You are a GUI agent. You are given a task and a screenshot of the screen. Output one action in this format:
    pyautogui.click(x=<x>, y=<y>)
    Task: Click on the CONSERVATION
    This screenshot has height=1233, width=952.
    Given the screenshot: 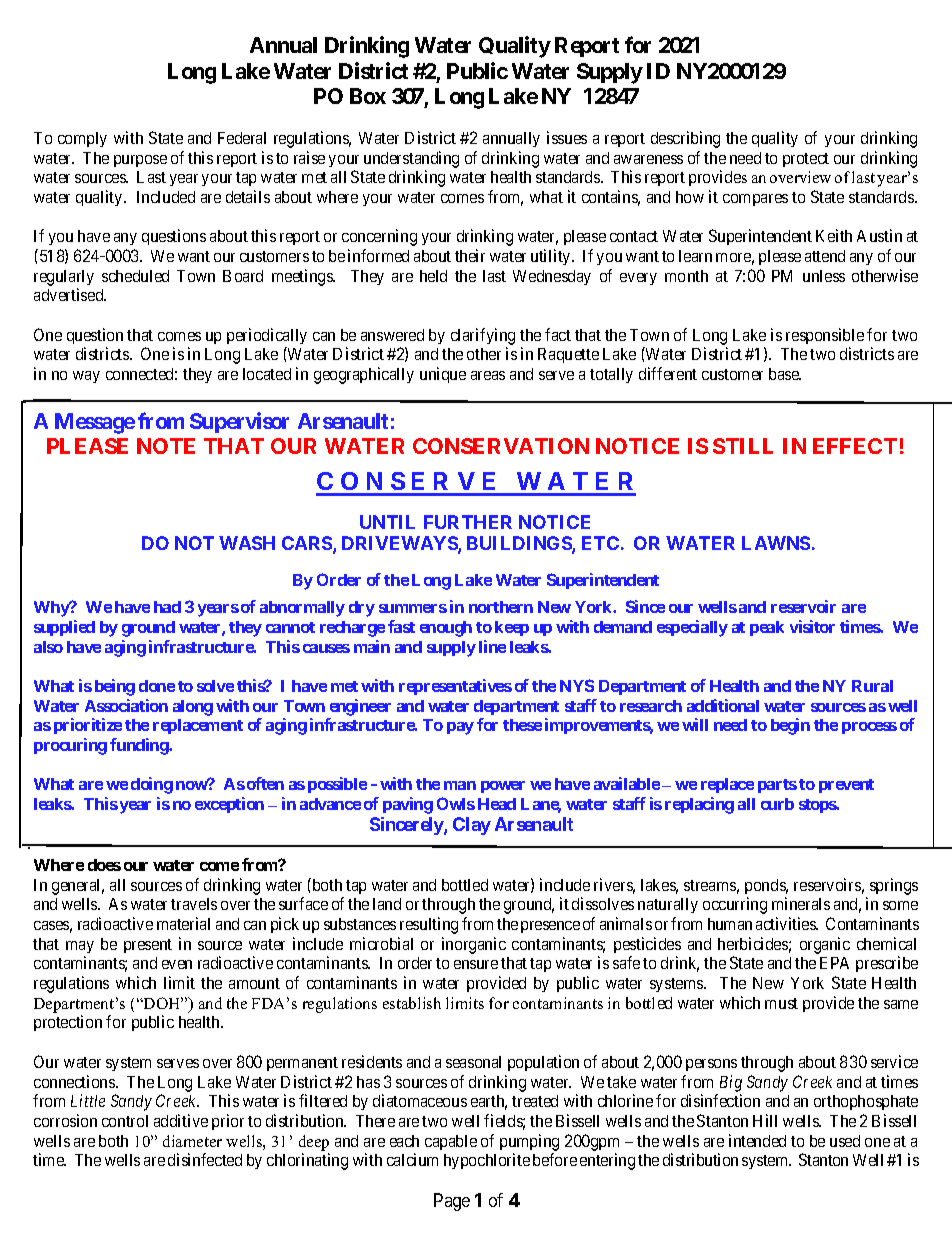 What is the action you would take?
    pyautogui.click(x=501, y=446)
